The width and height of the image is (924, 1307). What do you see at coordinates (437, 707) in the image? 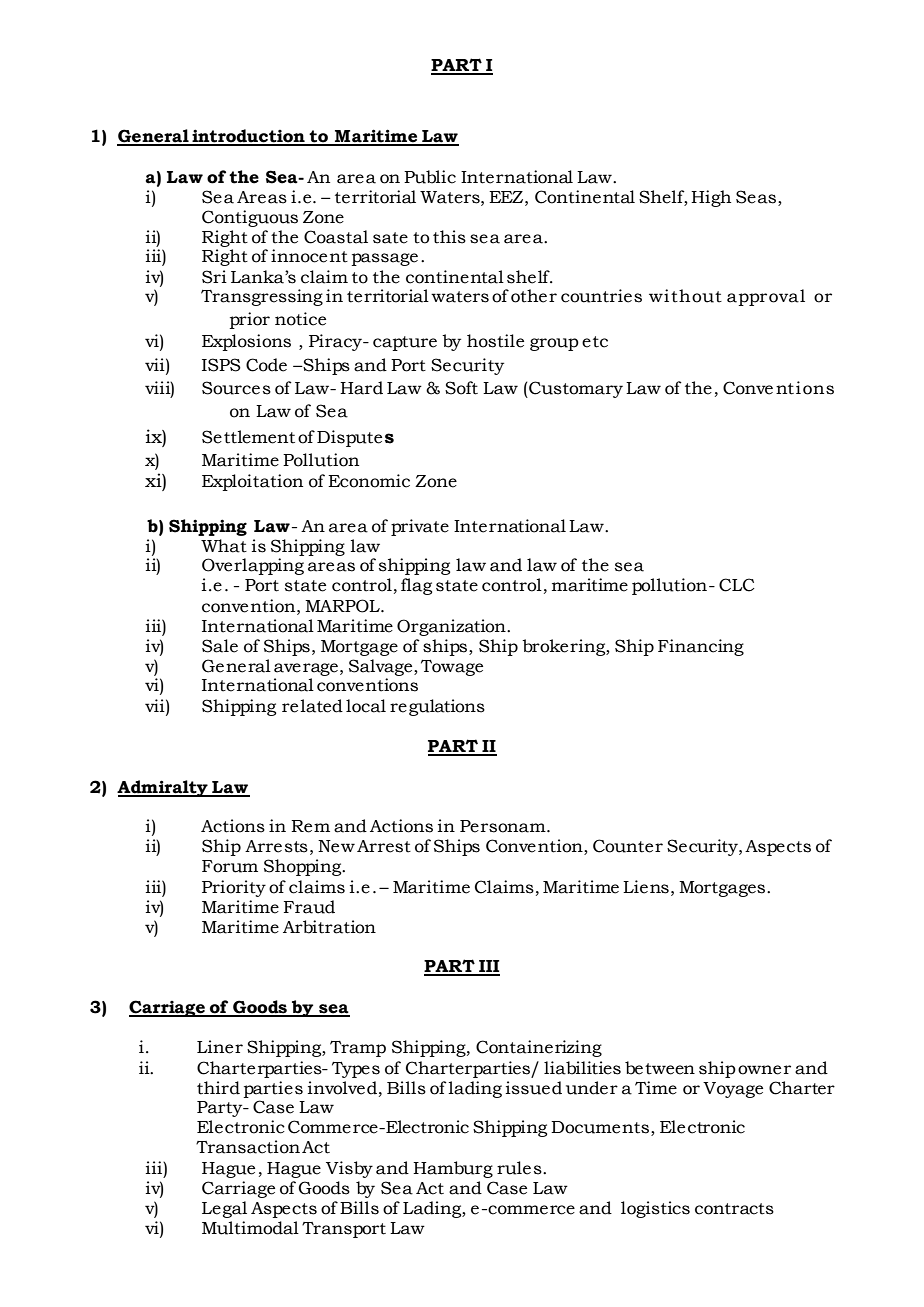
I see `regulations` at bounding box center [437, 707].
